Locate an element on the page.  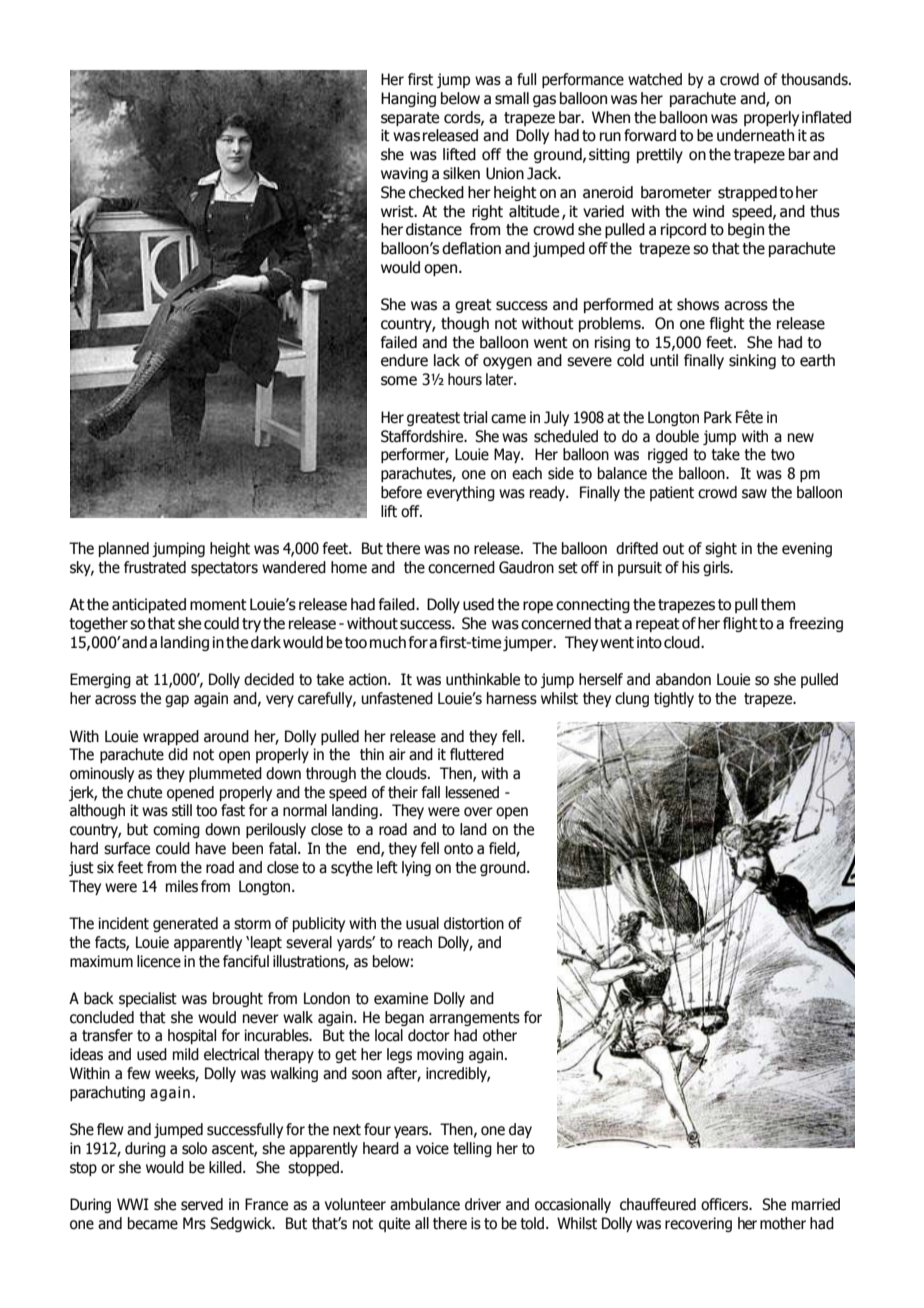
much is located at coordinates (388, 642).
